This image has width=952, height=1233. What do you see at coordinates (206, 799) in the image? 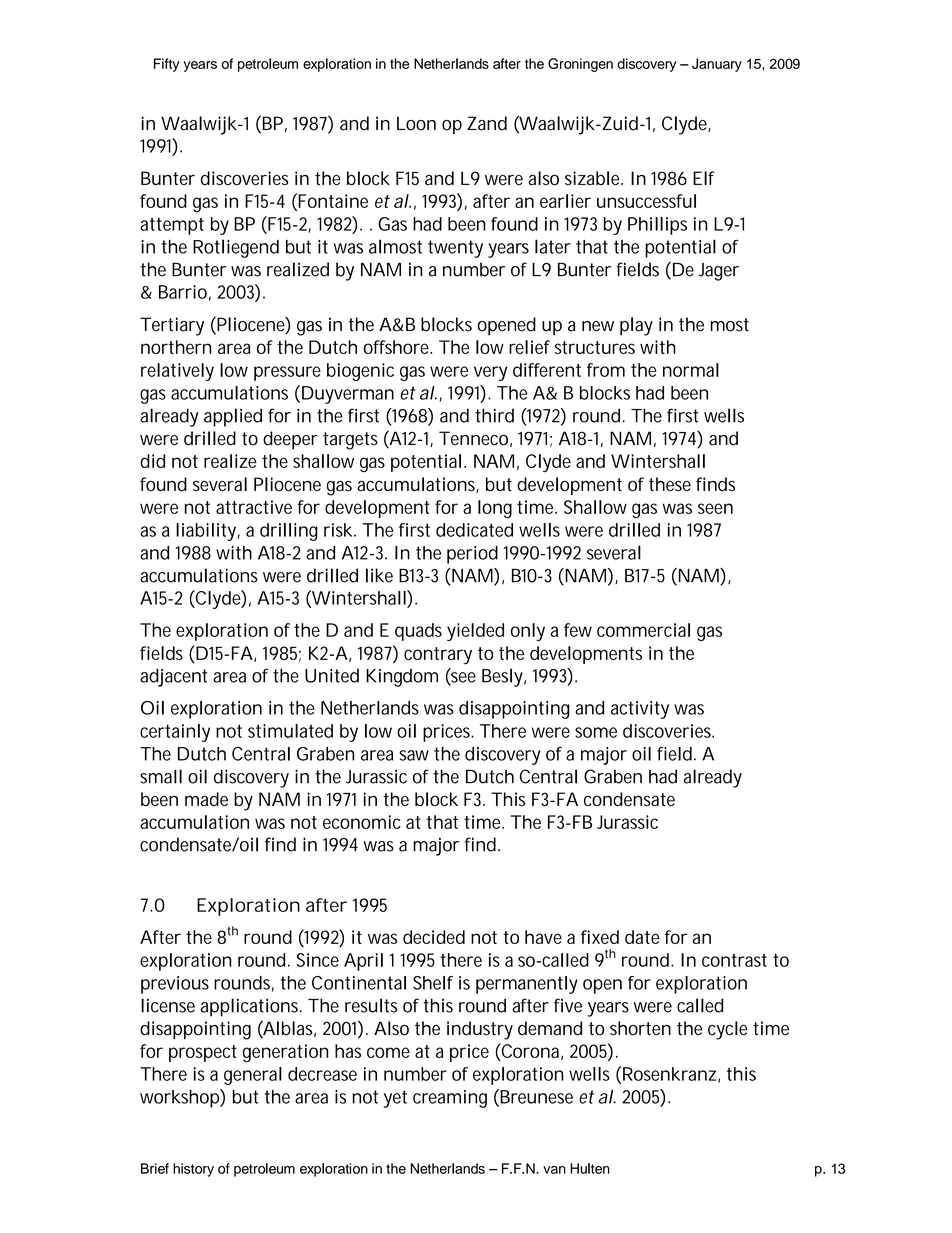
I see `made` at bounding box center [206, 799].
